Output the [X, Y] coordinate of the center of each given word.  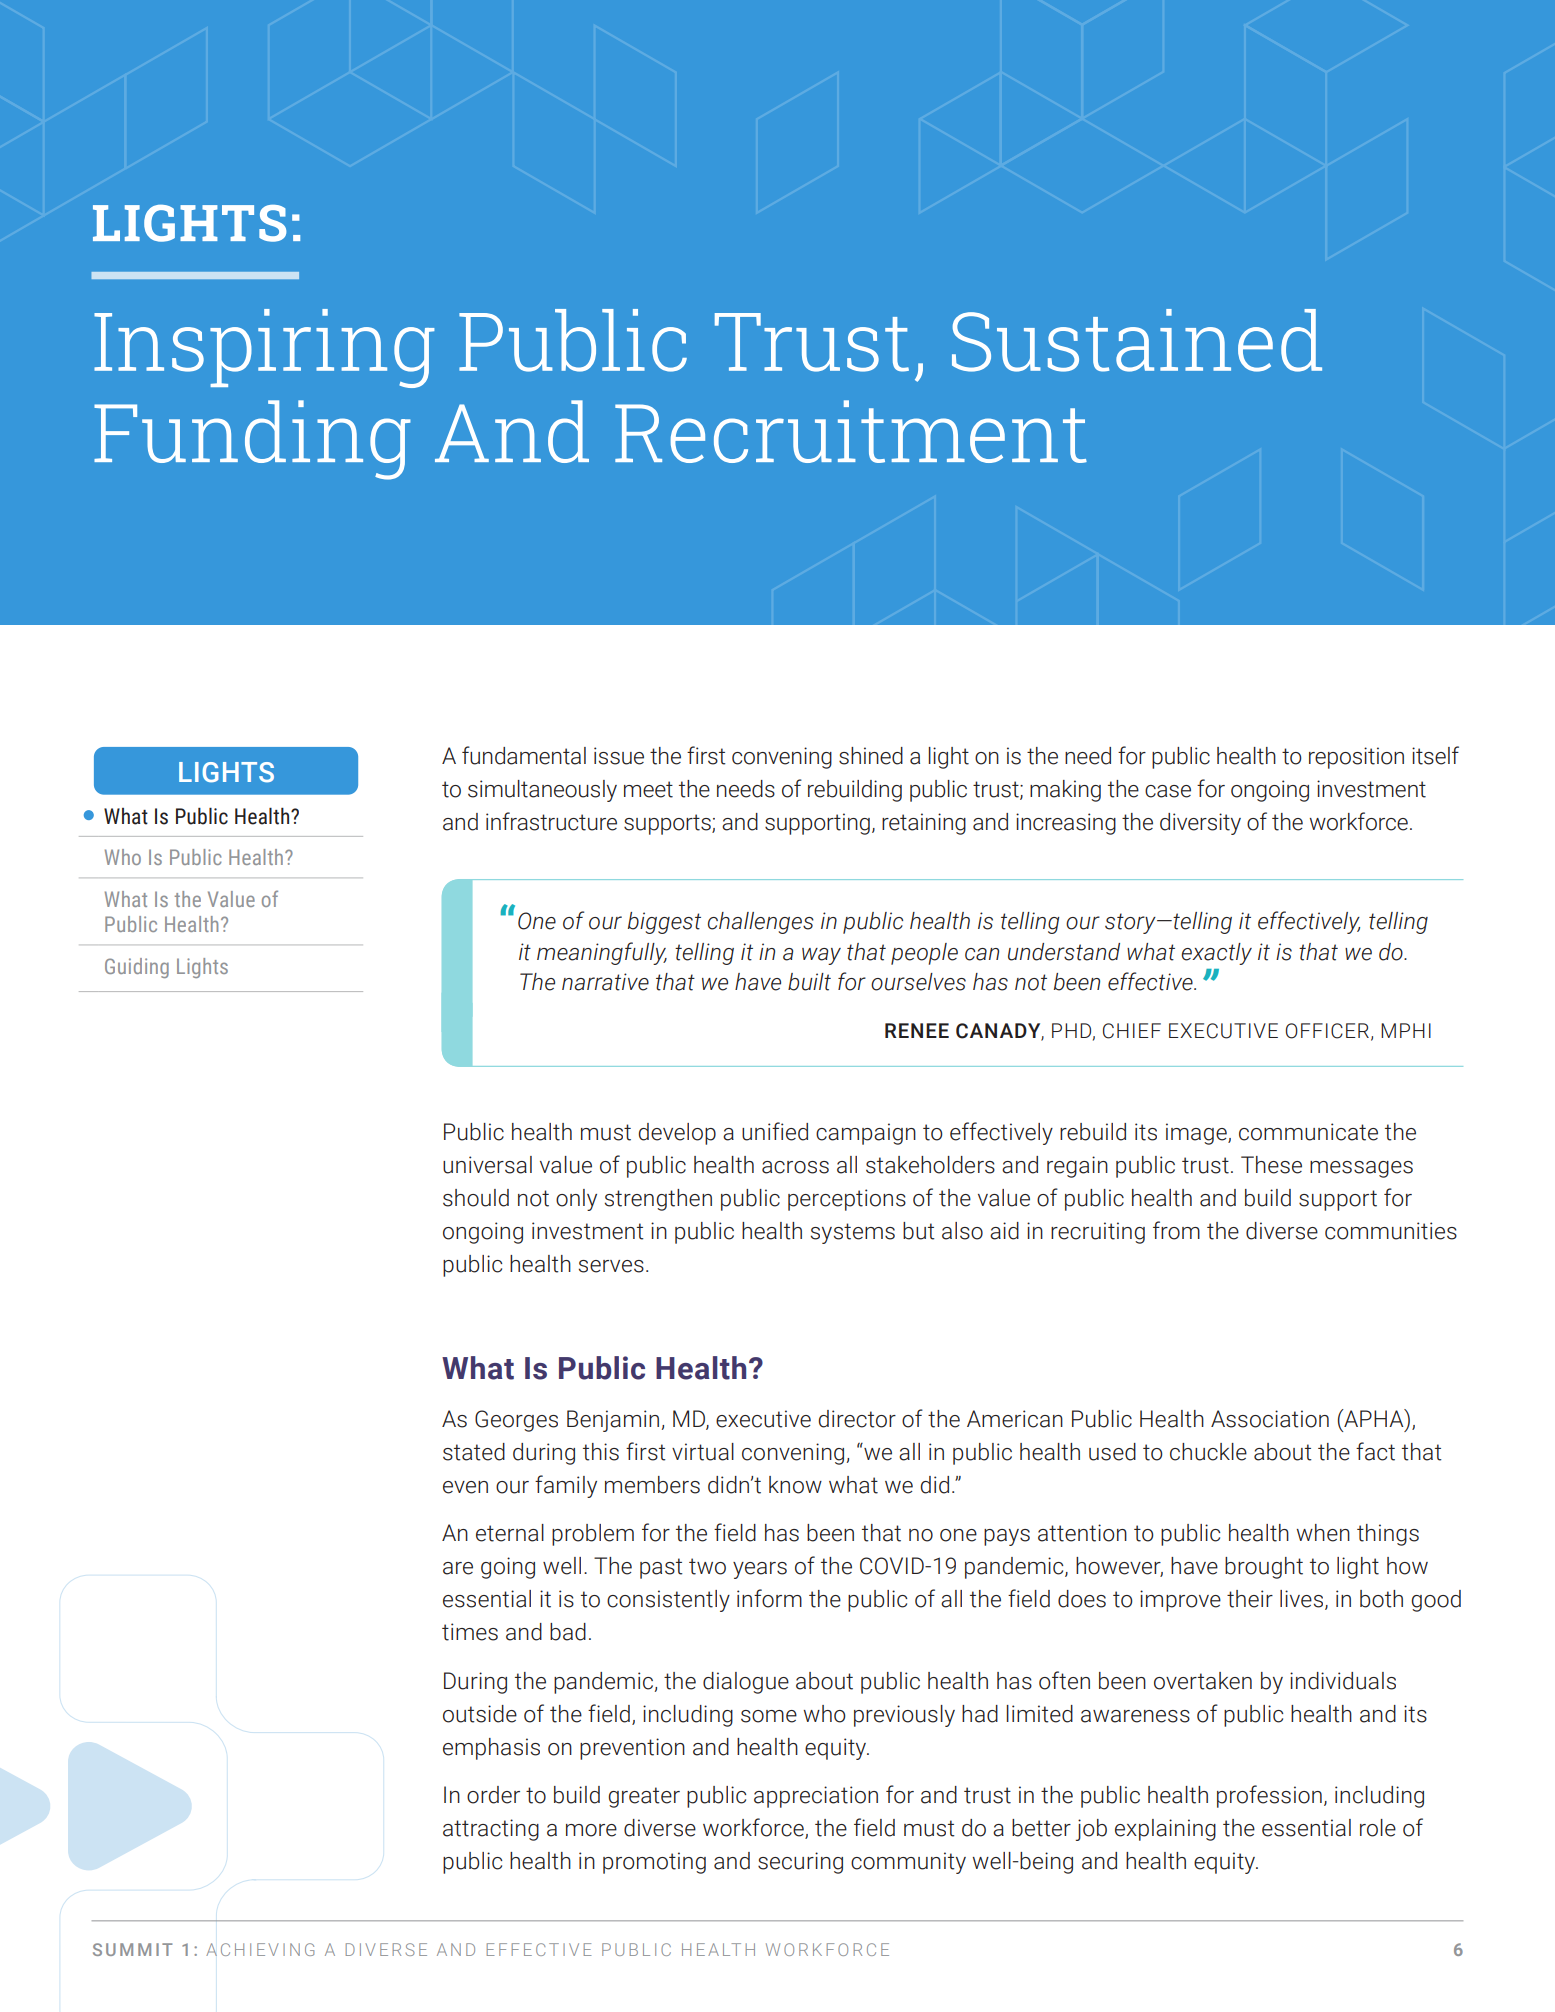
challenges [761, 923]
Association [1270, 1419]
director [857, 1419]
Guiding [137, 968]
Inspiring [264, 348]
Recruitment [851, 431]
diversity [1200, 824]
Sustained [1137, 340]
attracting [491, 1830]
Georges [516, 1421]
